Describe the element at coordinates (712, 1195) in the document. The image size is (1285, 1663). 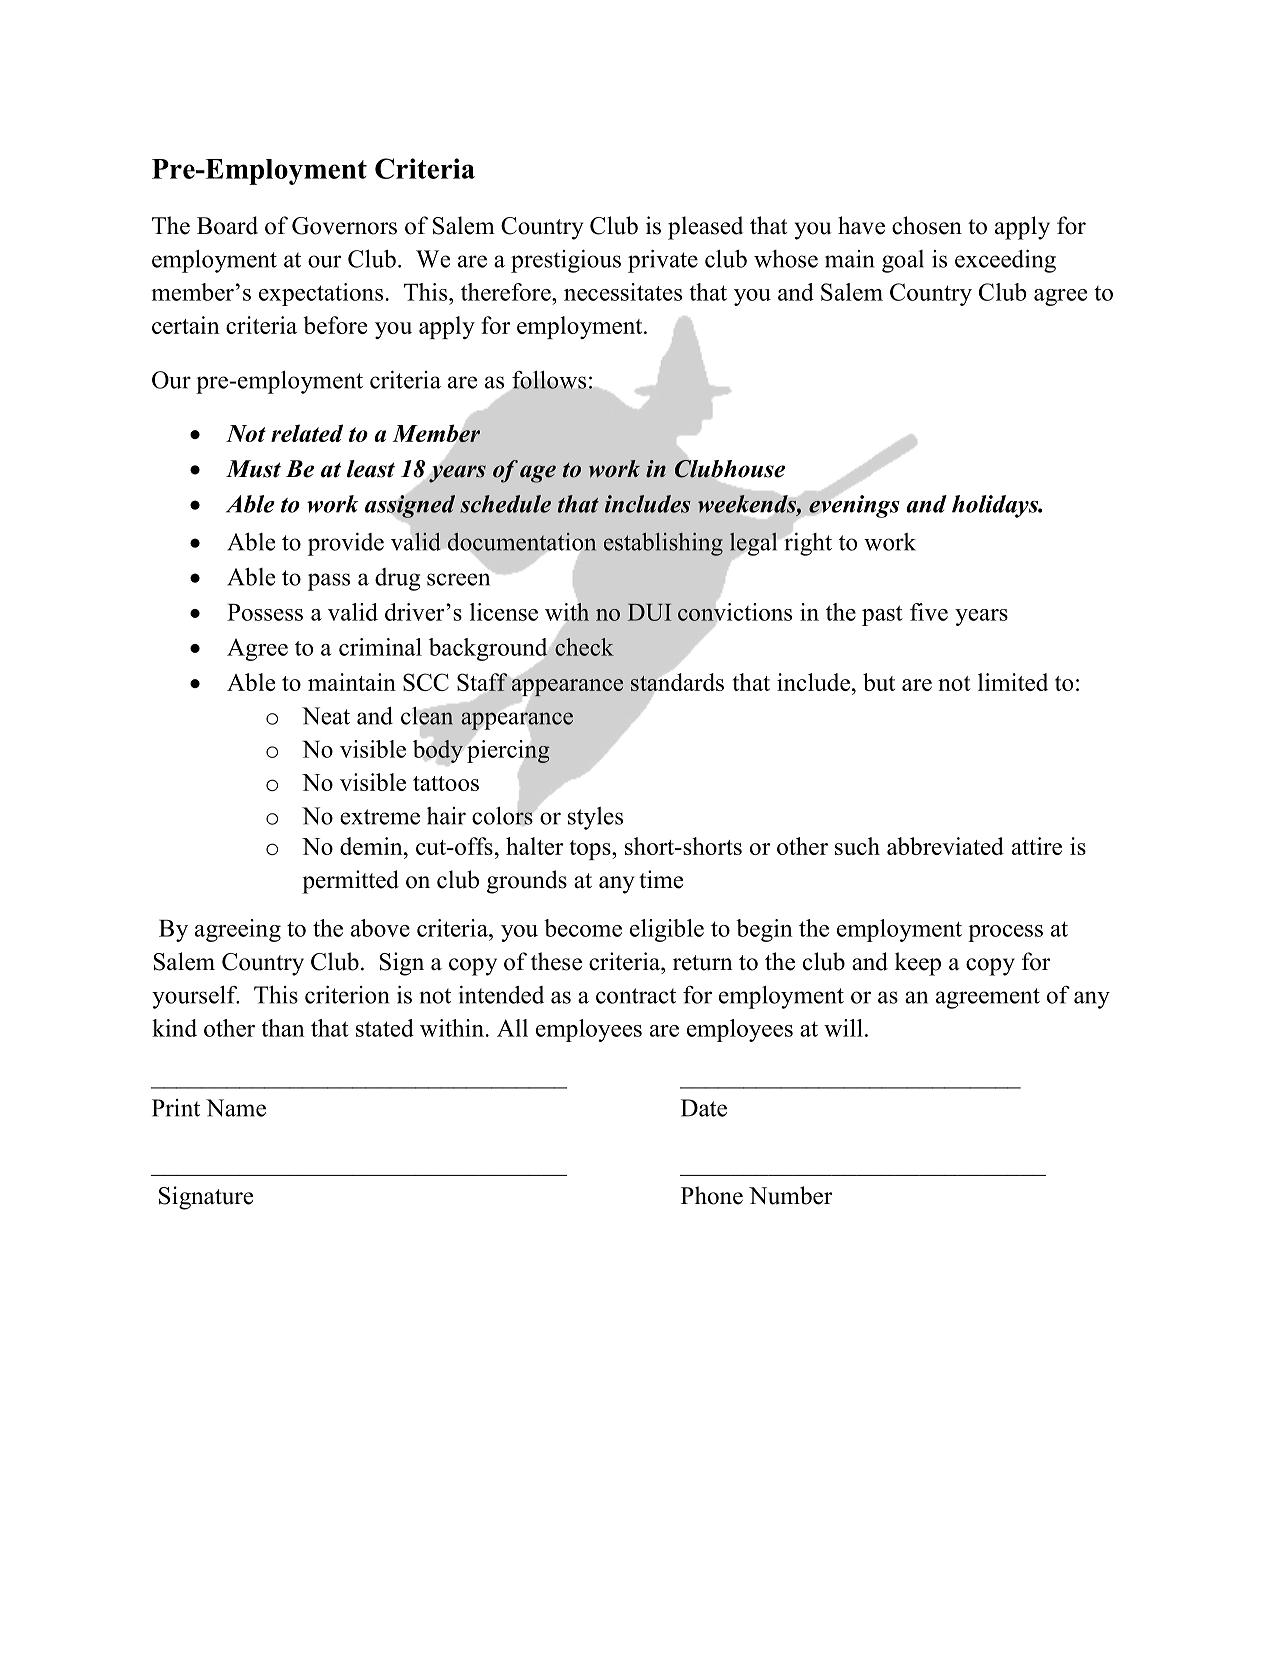
I see `Phone` at that location.
